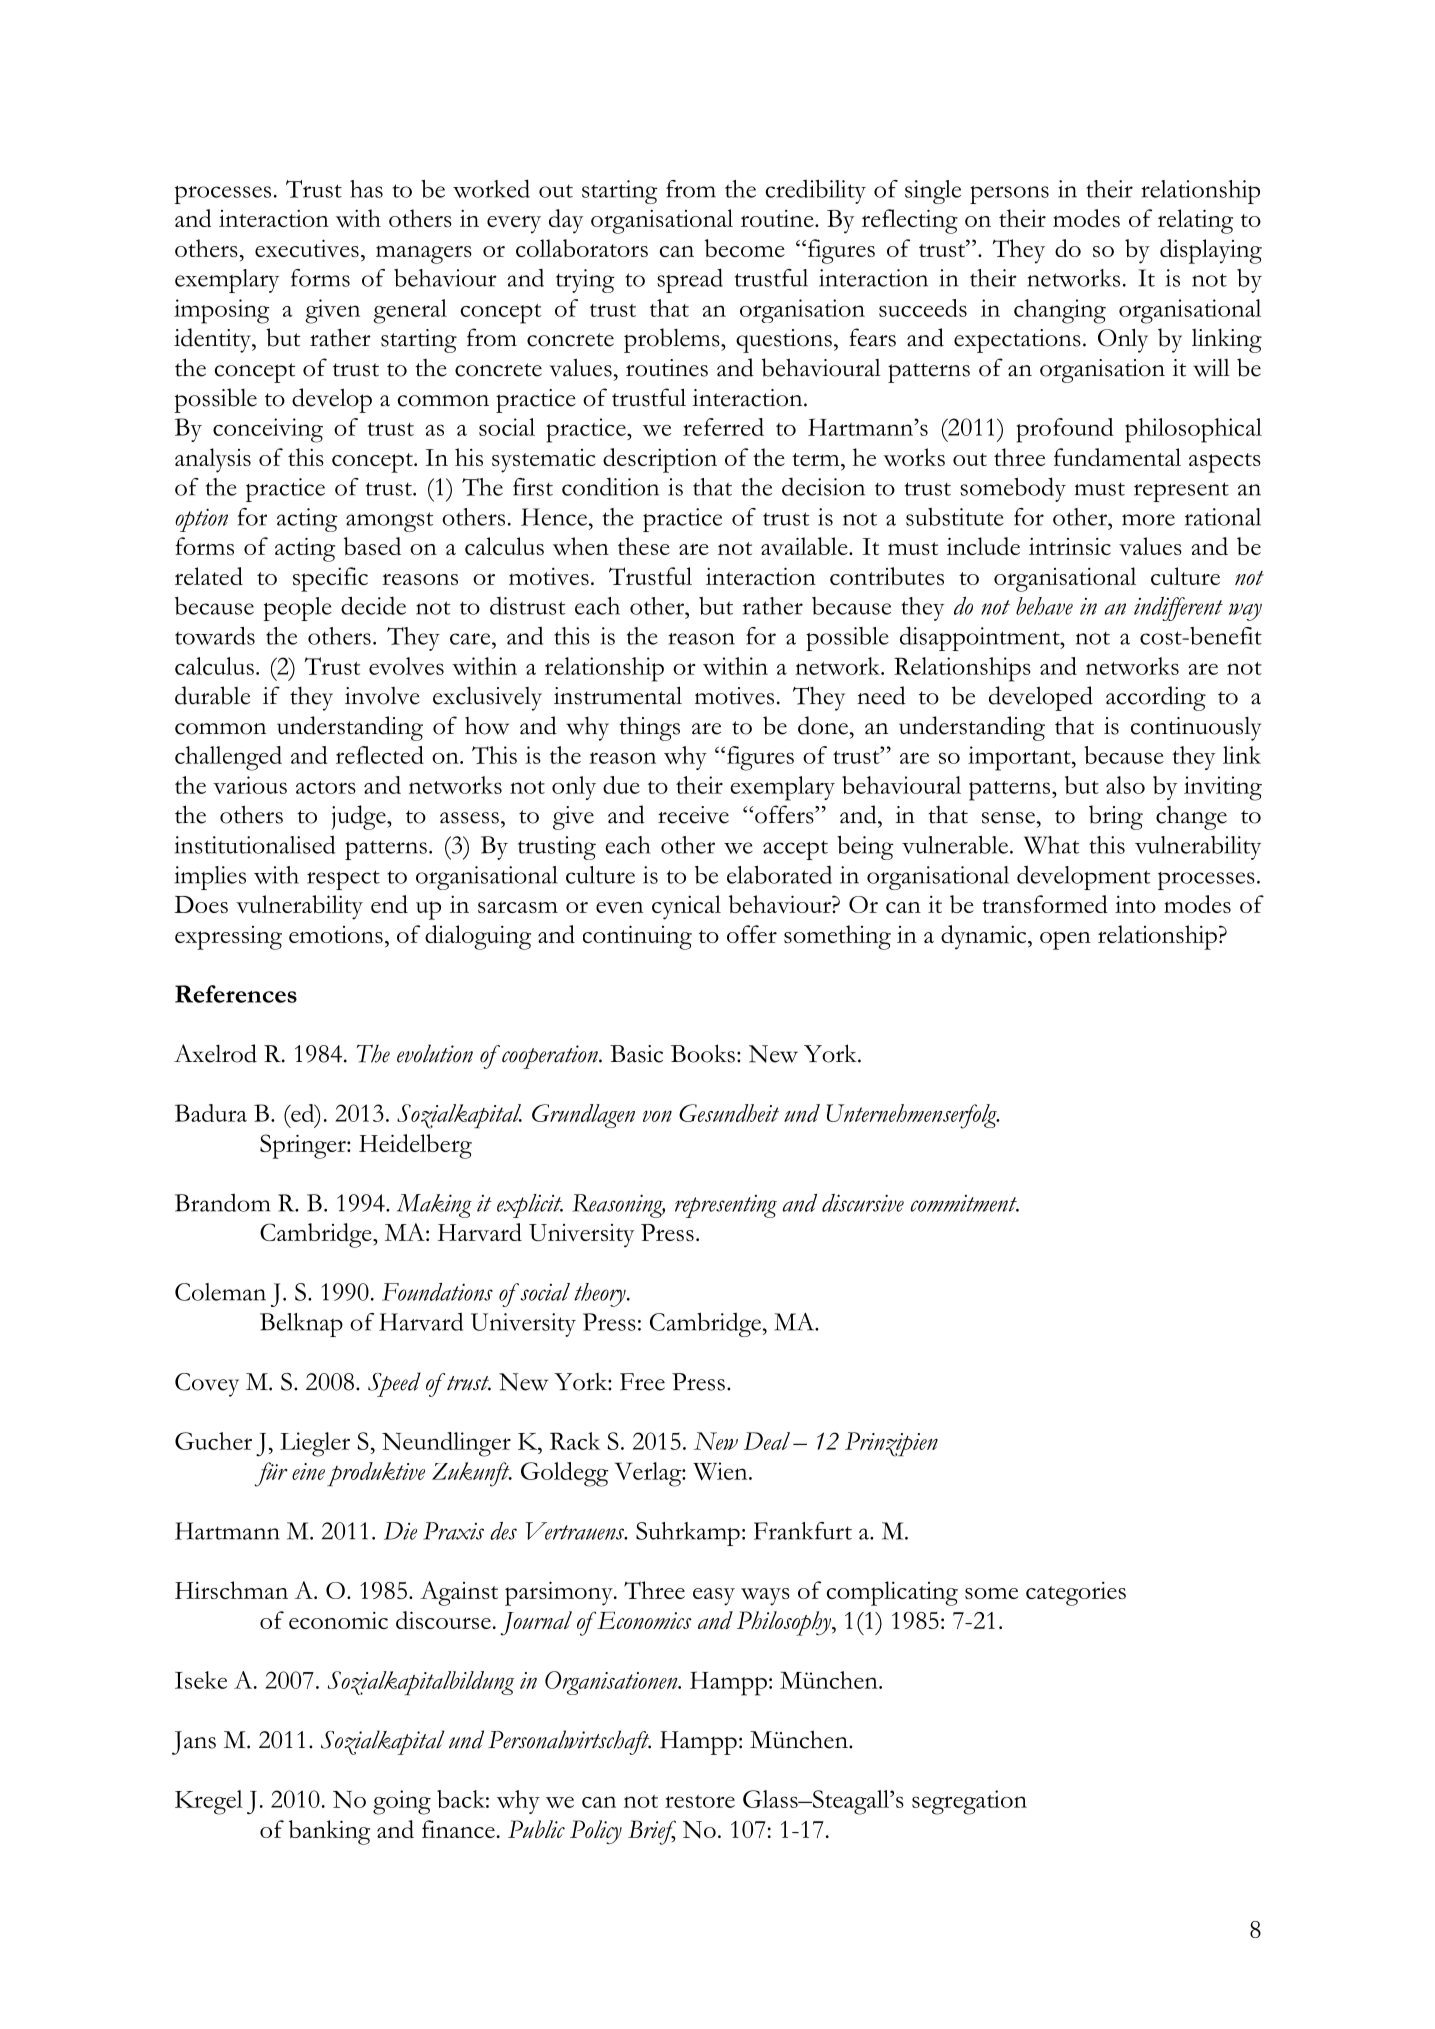  I want to click on become, so click(745, 248).
